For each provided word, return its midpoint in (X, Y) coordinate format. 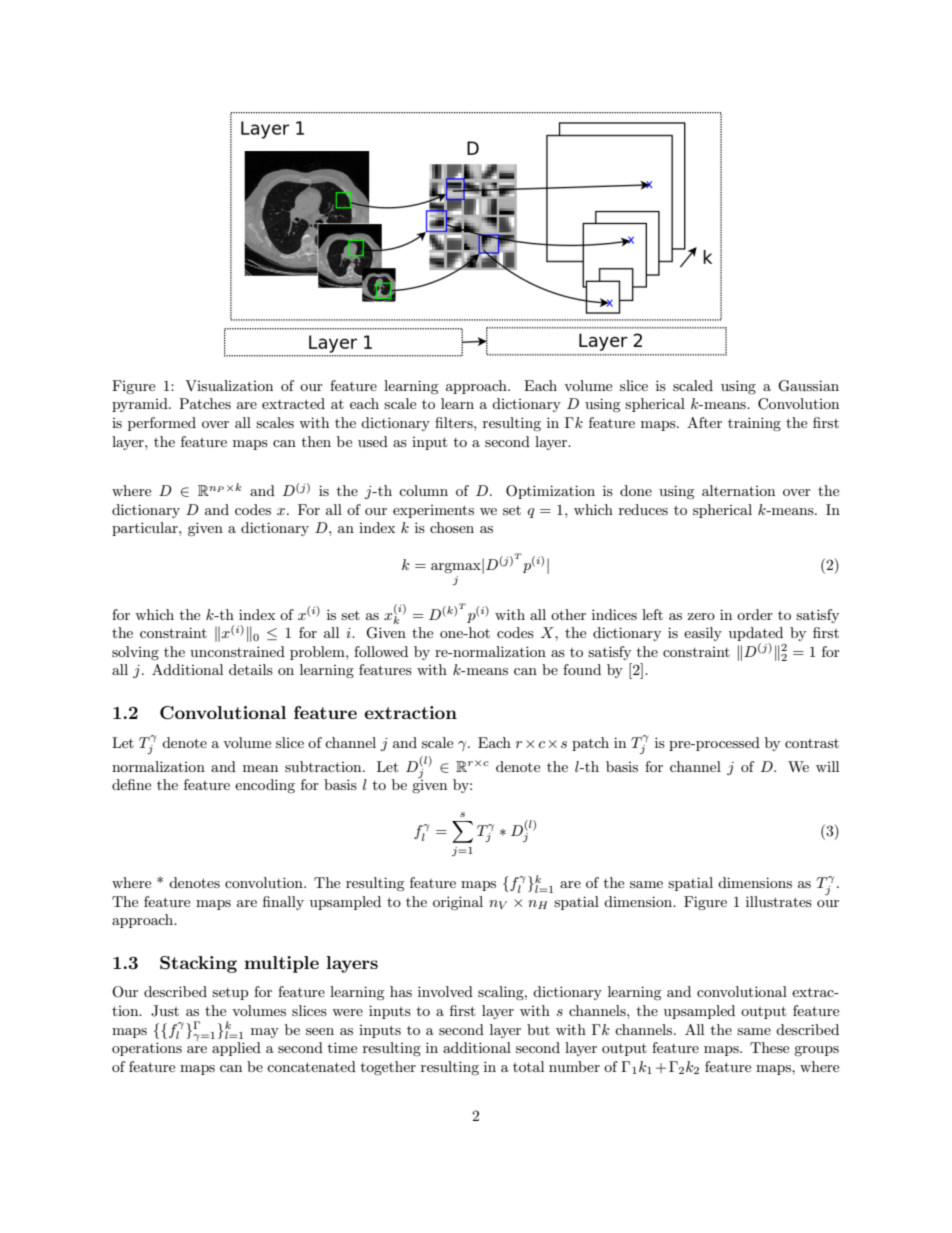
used (373, 441)
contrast (812, 743)
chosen (452, 527)
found (582, 669)
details (251, 669)
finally (283, 903)
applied (236, 1049)
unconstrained (237, 651)
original (458, 903)
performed (162, 424)
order (755, 614)
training (754, 424)
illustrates (779, 901)
